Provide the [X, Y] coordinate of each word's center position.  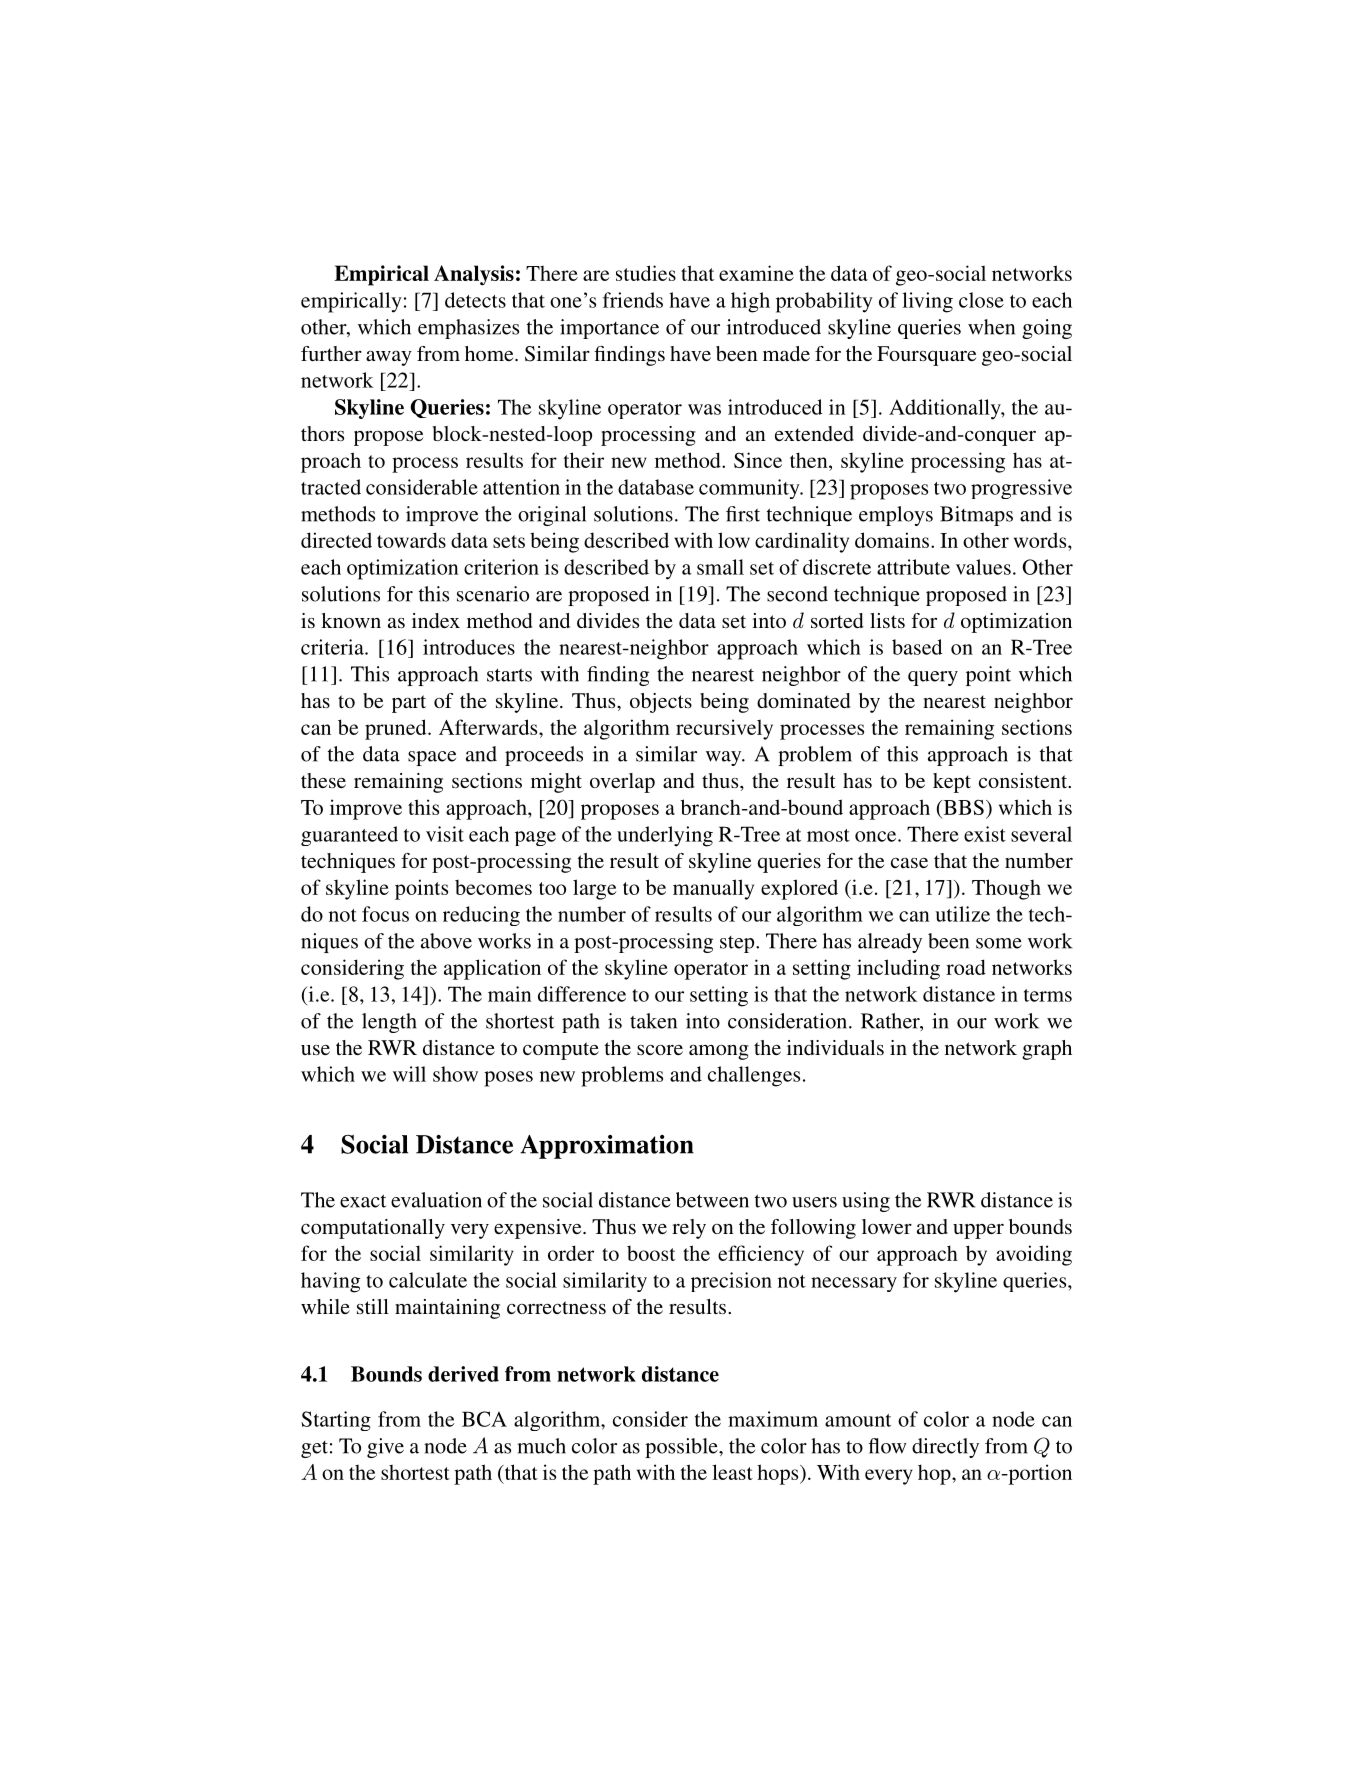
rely [689, 1229]
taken [653, 1021]
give [385, 1448]
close [981, 300]
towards [411, 540]
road [966, 967]
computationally [373, 1229]
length [389, 1023]
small [720, 567]
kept [952, 783]
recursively [724, 729]
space [432, 758]
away [389, 358]
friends [633, 300]
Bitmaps [976, 516]
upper [978, 1231]
